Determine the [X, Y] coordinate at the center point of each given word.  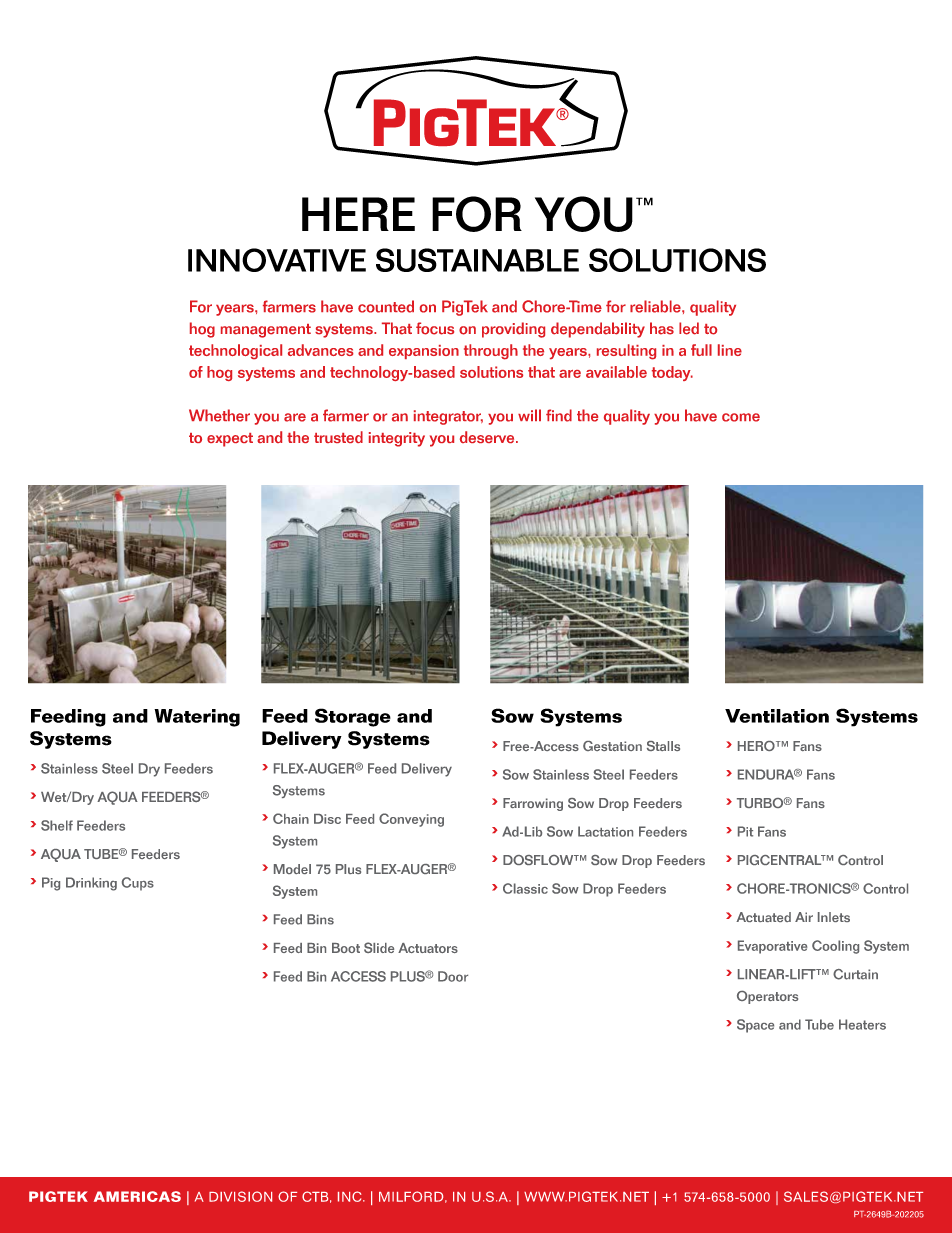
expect [230, 440]
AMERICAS [137, 1196]
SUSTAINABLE [477, 260]
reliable [656, 306]
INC [351, 1196]
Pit [745, 831]
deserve [488, 437]
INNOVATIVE [277, 260]
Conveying [411, 820]
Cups [138, 884]
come [741, 417]
